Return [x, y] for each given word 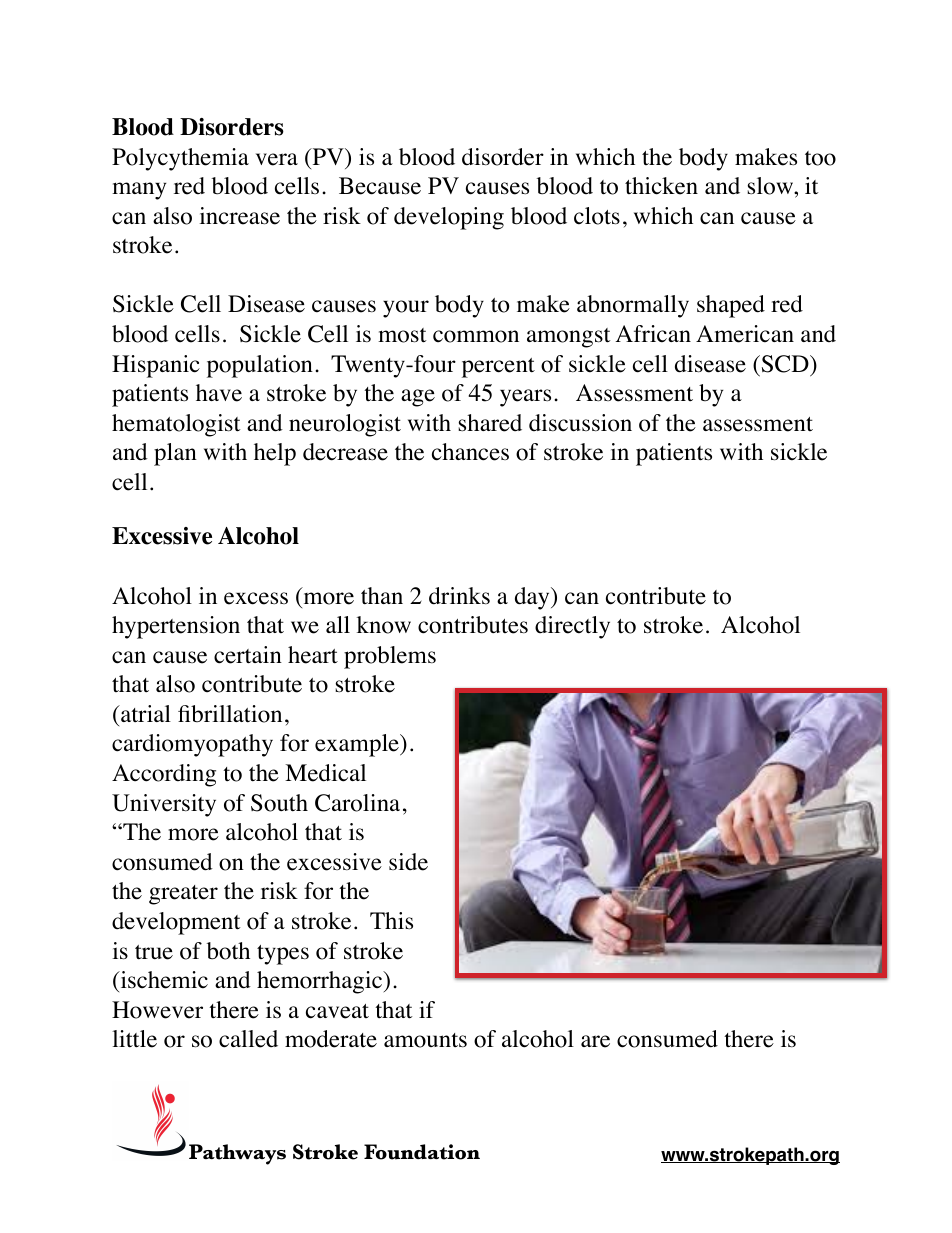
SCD [785, 364]
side [408, 862]
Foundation [422, 1152]
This [391, 921]
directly [572, 627]
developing [449, 218]
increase [239, 216]
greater [183, 895]
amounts [425, 1040]
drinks [459, 596]
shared [490, 423]
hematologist [176, 425]
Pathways [237, 1154]
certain [248, 655]
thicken [661, 186]
